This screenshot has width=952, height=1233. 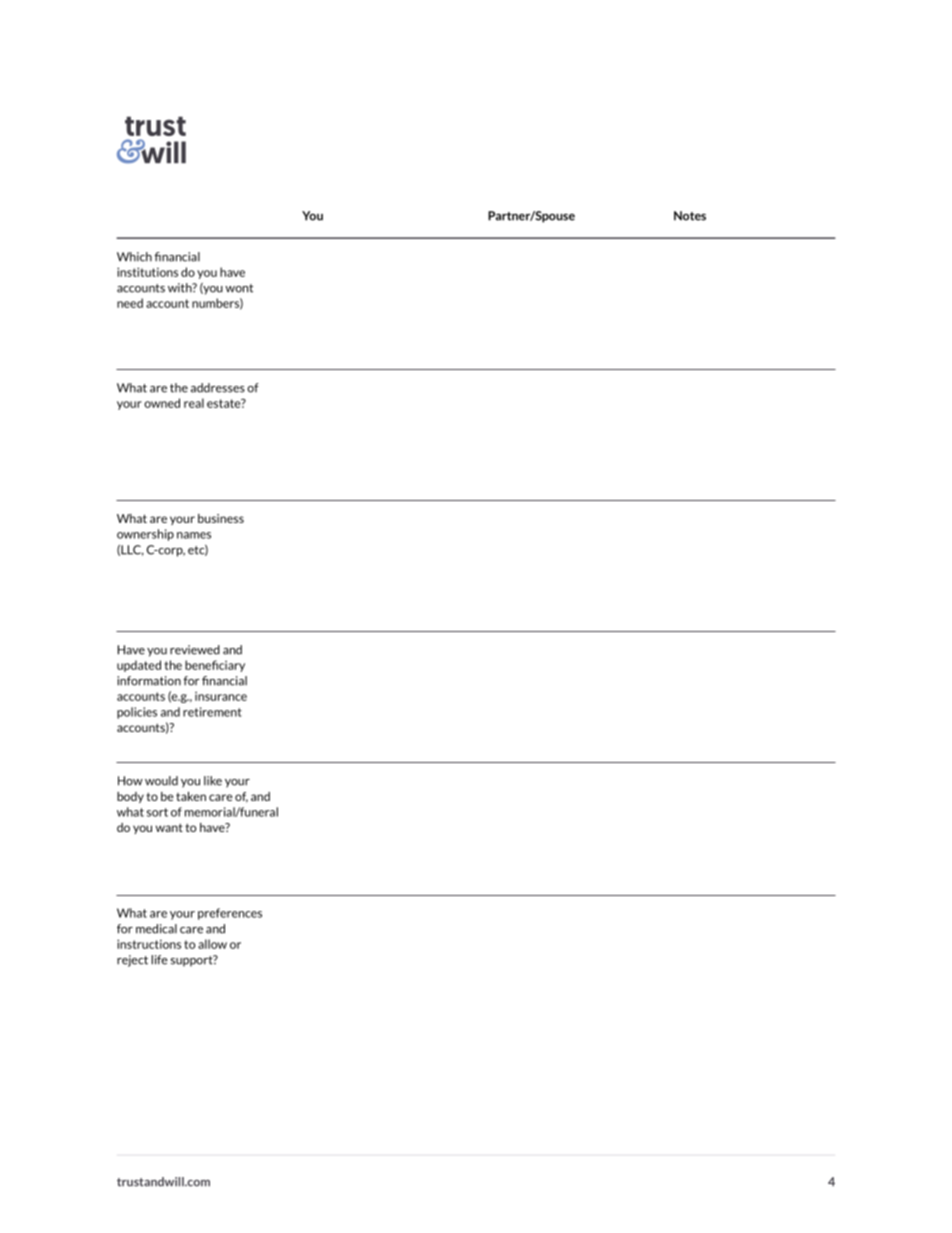 What do you see at coordinates (218, 388) in the screenshot?
I see `addresses` at bounding box center [218, 388].
